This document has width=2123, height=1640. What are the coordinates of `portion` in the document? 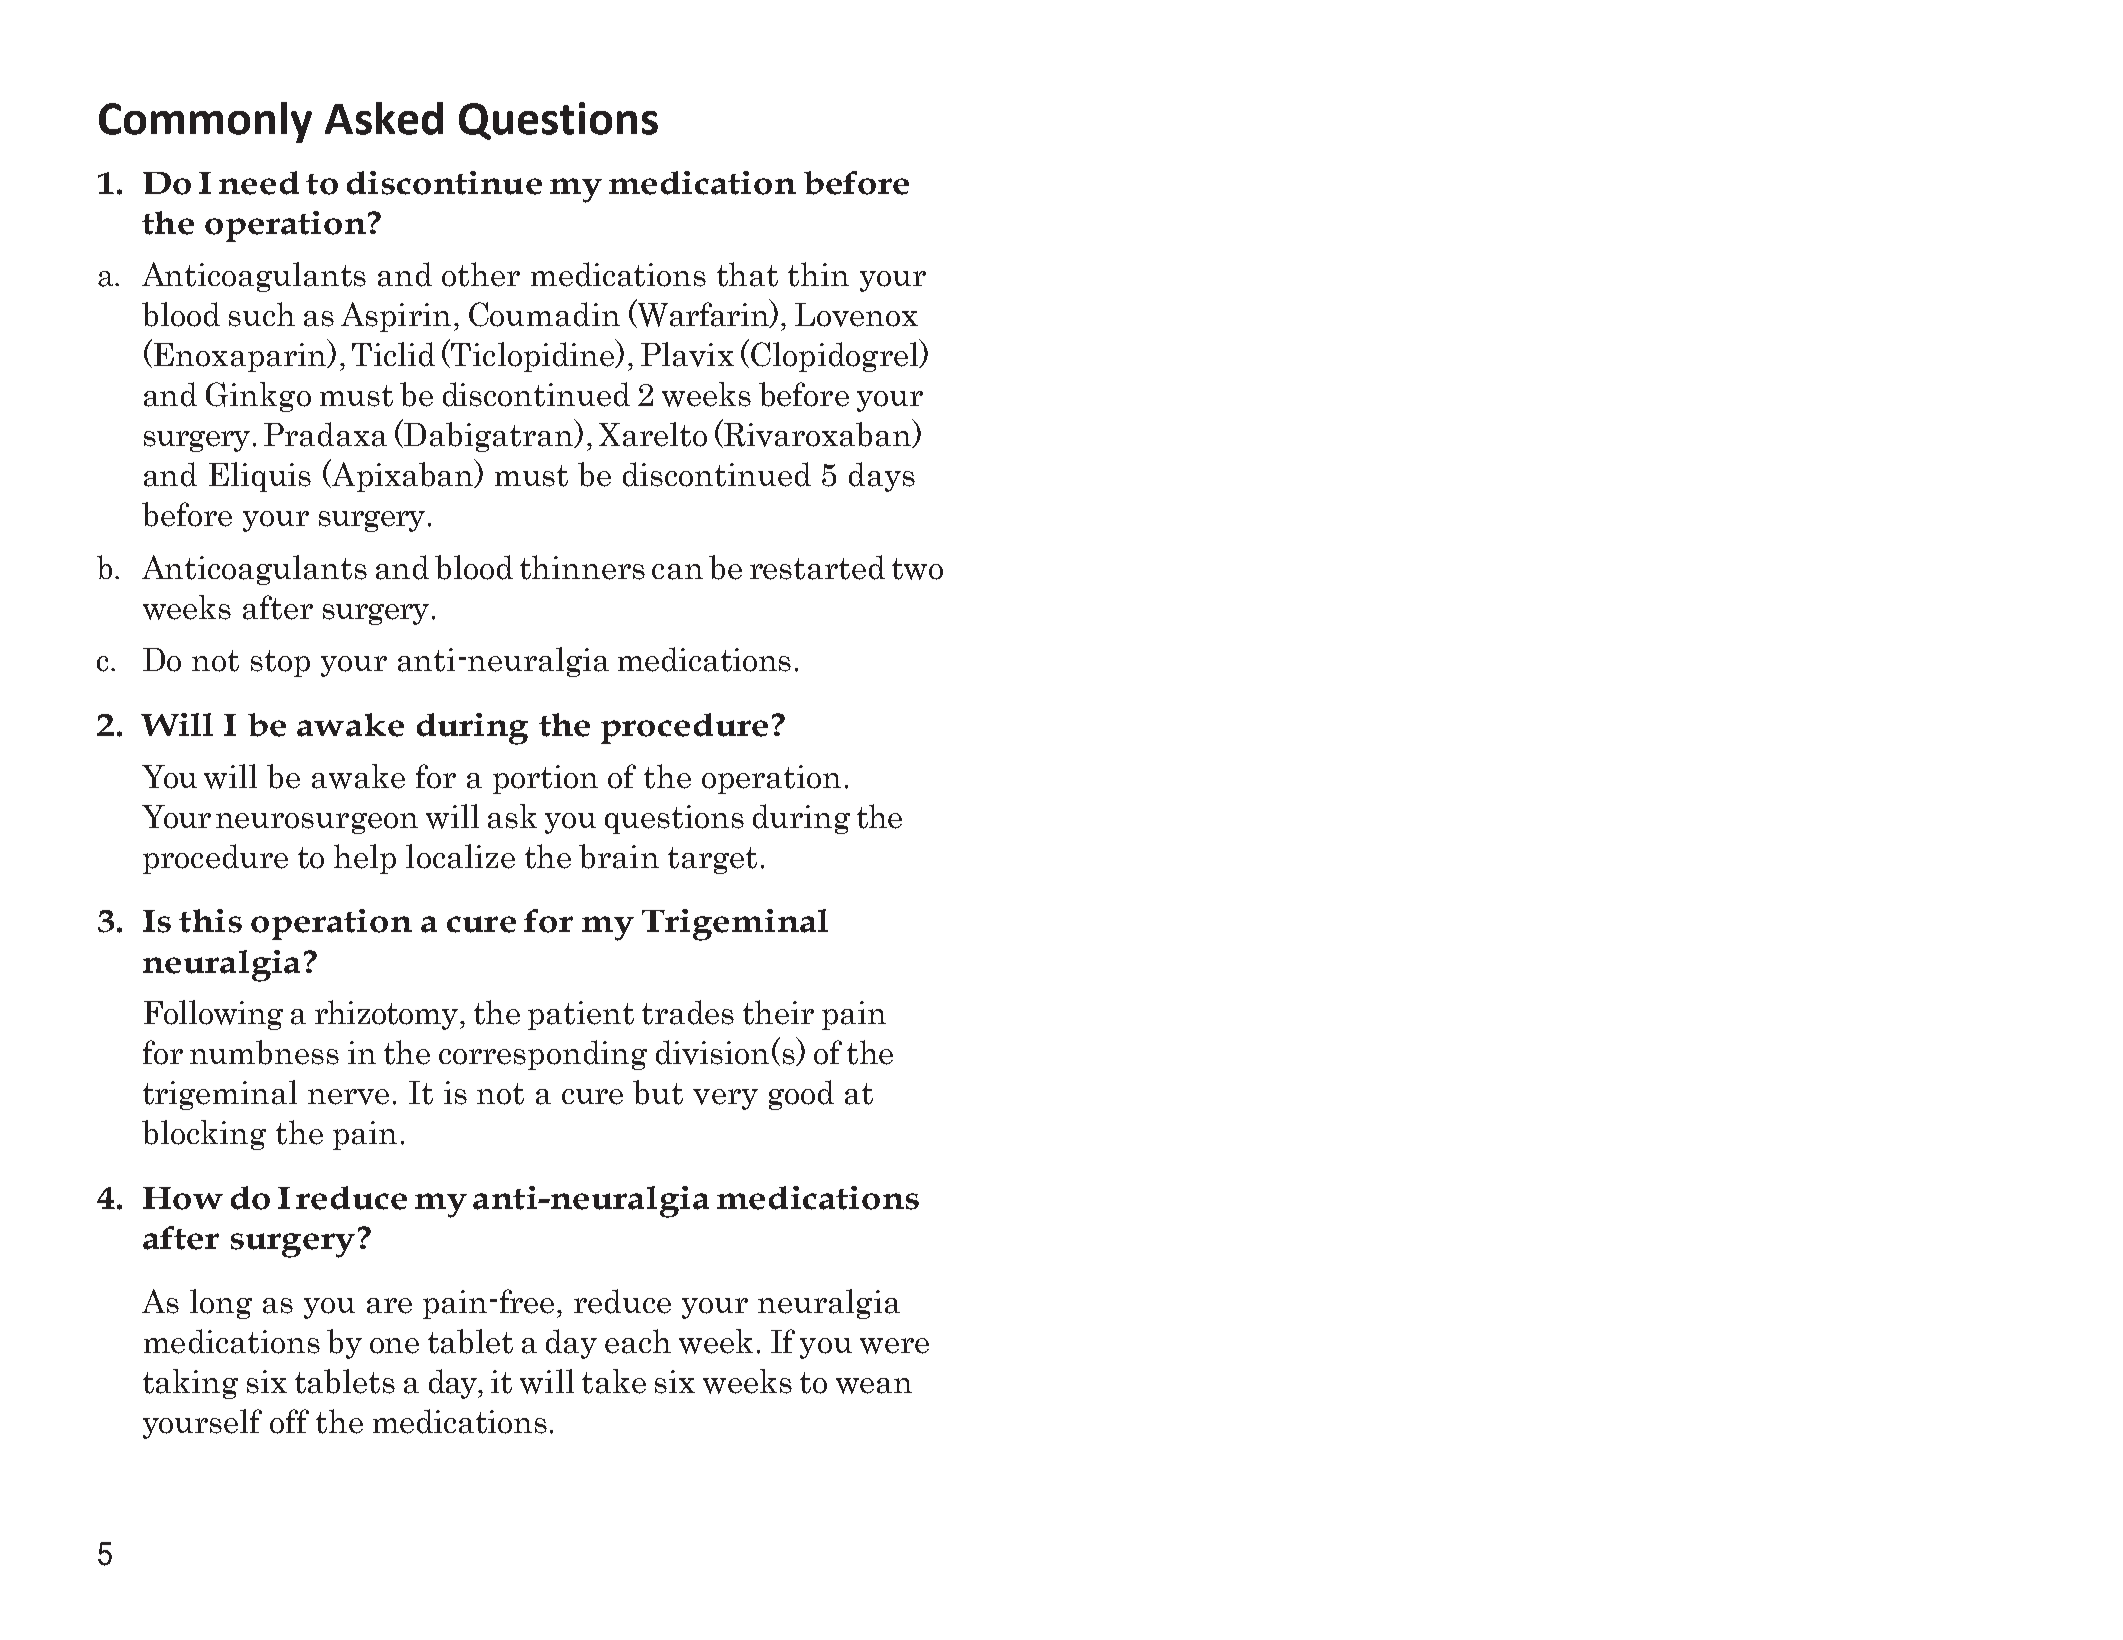 It's located at (545, 779).
